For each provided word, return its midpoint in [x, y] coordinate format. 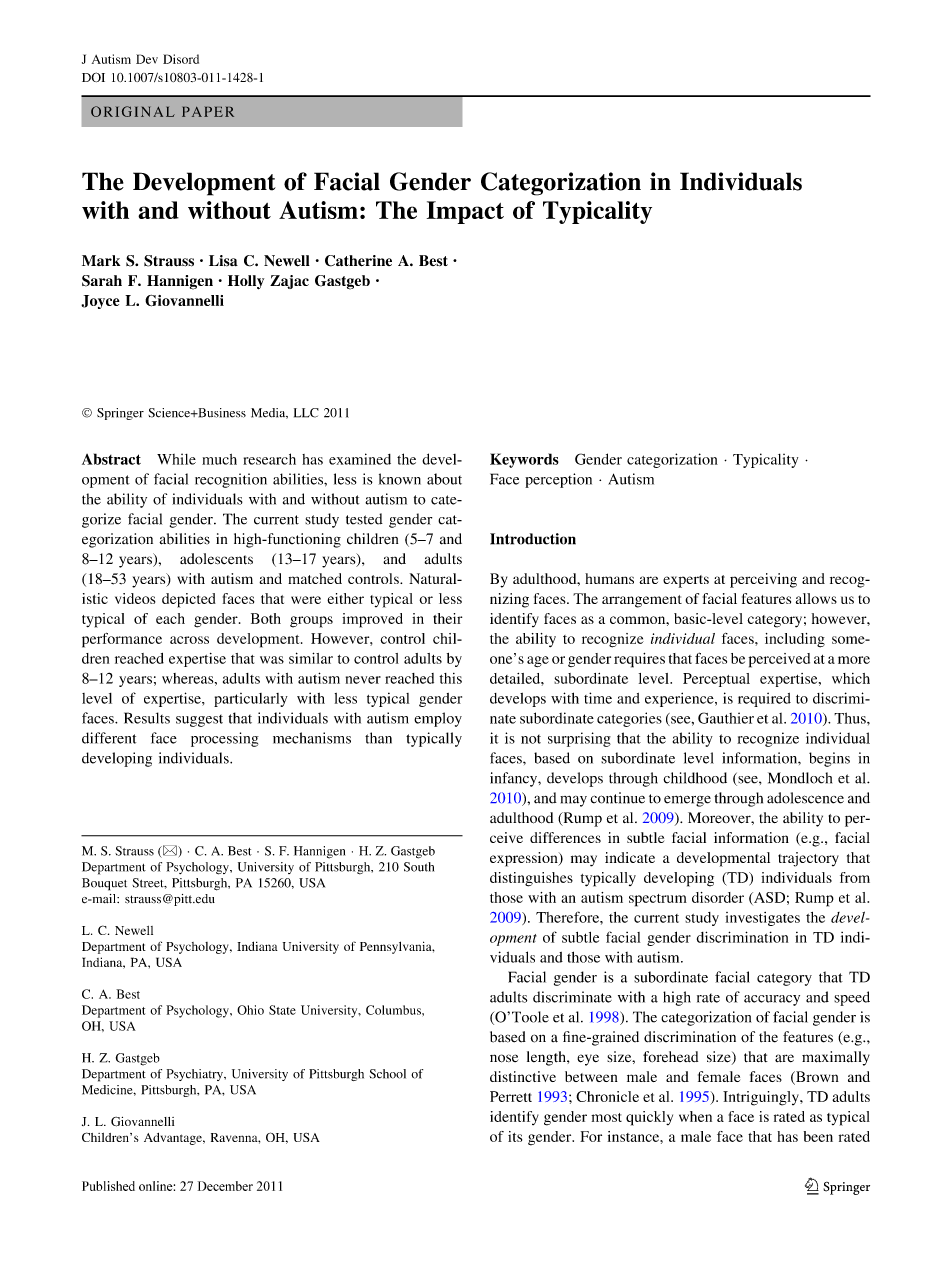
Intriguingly [762, 1098]
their [447, 618]
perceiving [763, 580]
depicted [189, 600]
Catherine [358, 261]
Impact [465, 212]
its [515, 1136]
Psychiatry [196, 1075]
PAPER [208, 112]
